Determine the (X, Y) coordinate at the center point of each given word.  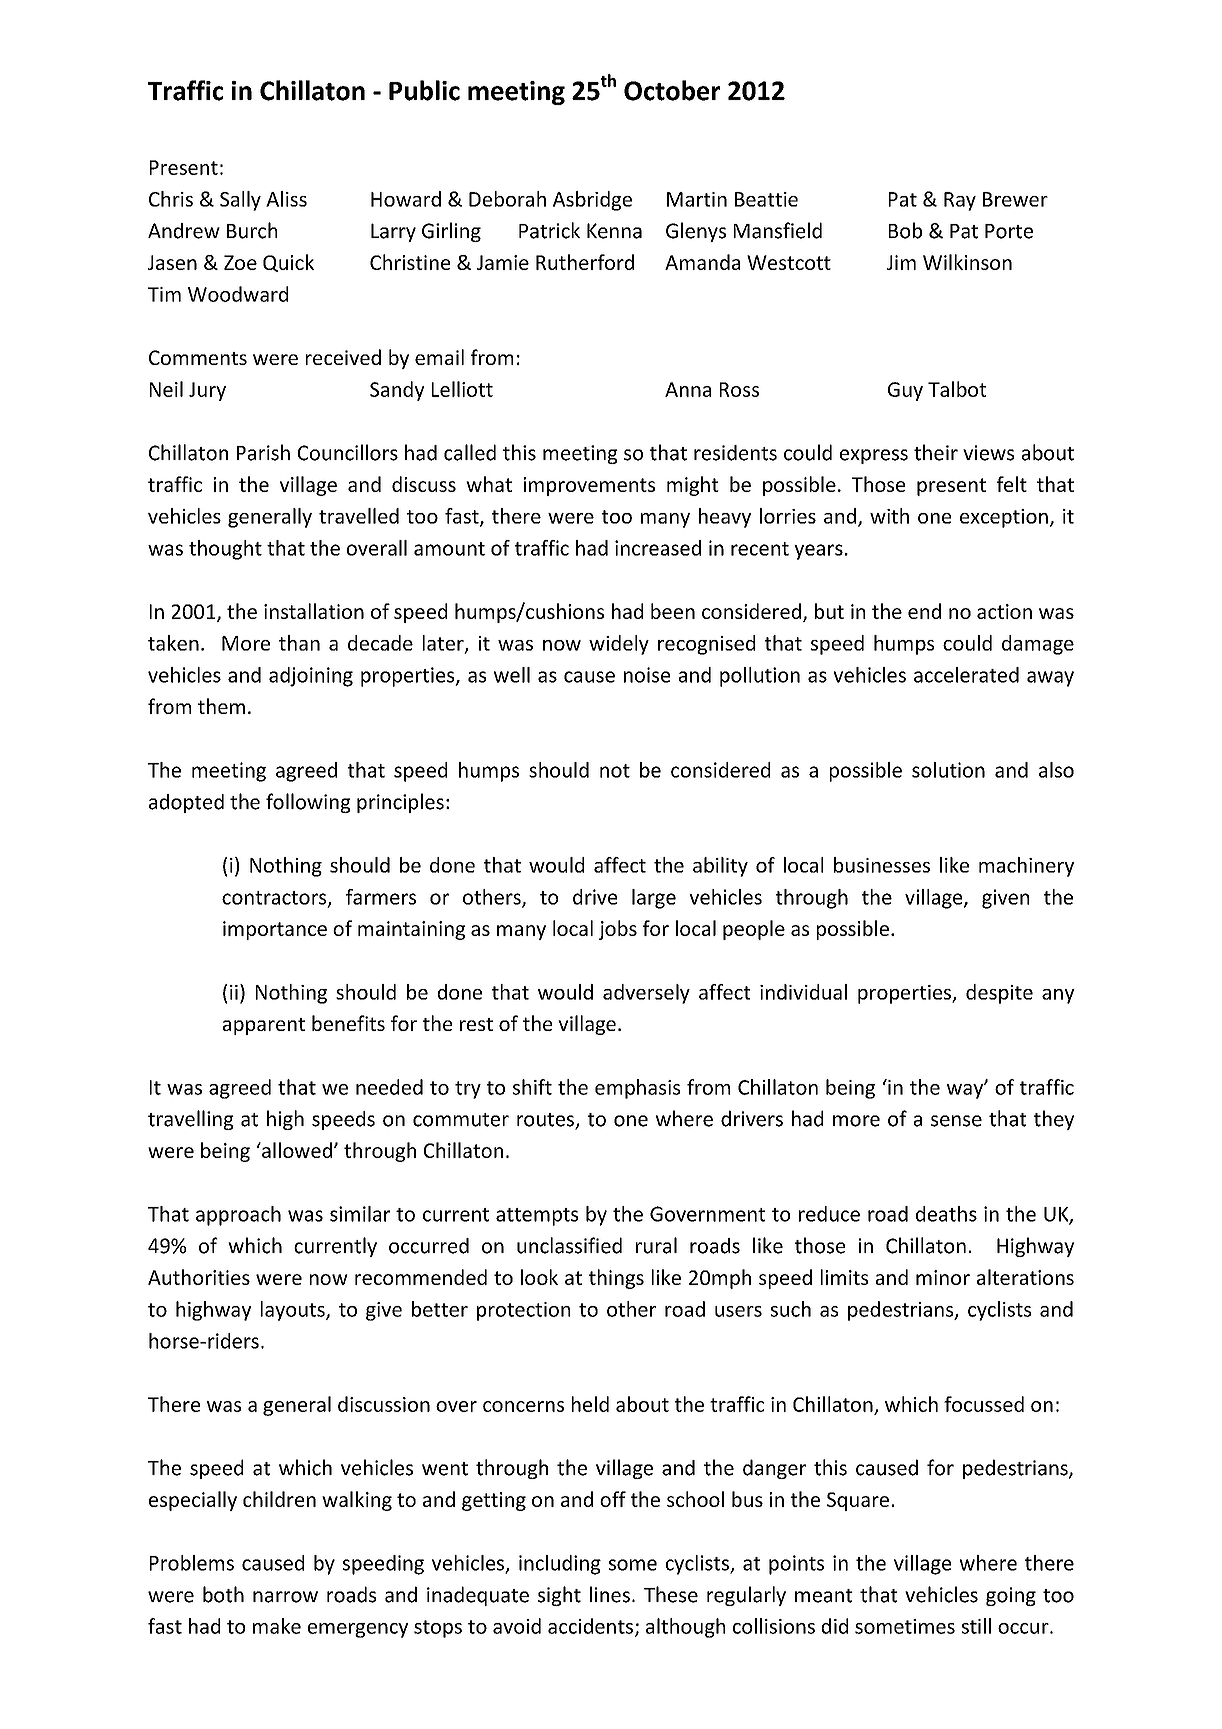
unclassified (569, 1245)
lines (610, 1594)
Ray (960, 201)
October (672, 90)
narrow (285, 1597)
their (936, 452)
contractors (275, 899)
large (654, 899)
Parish (263, 452)
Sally (240, 201)
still (976, 1626)
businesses (882, 865)
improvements (589, 486)
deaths (946, 1214)
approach (238, 1216)
